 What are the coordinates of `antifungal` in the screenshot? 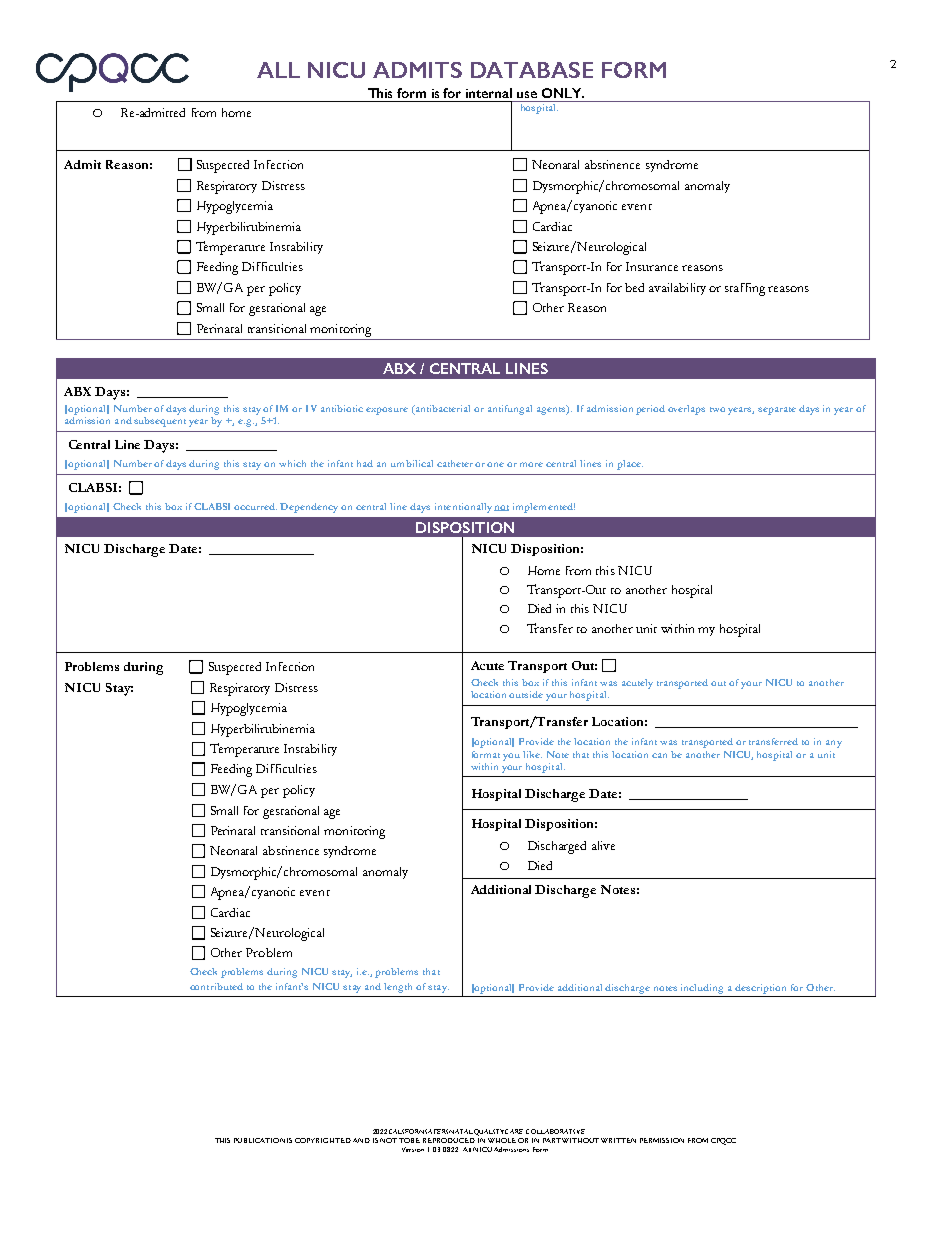 It's located at (510, 410).
